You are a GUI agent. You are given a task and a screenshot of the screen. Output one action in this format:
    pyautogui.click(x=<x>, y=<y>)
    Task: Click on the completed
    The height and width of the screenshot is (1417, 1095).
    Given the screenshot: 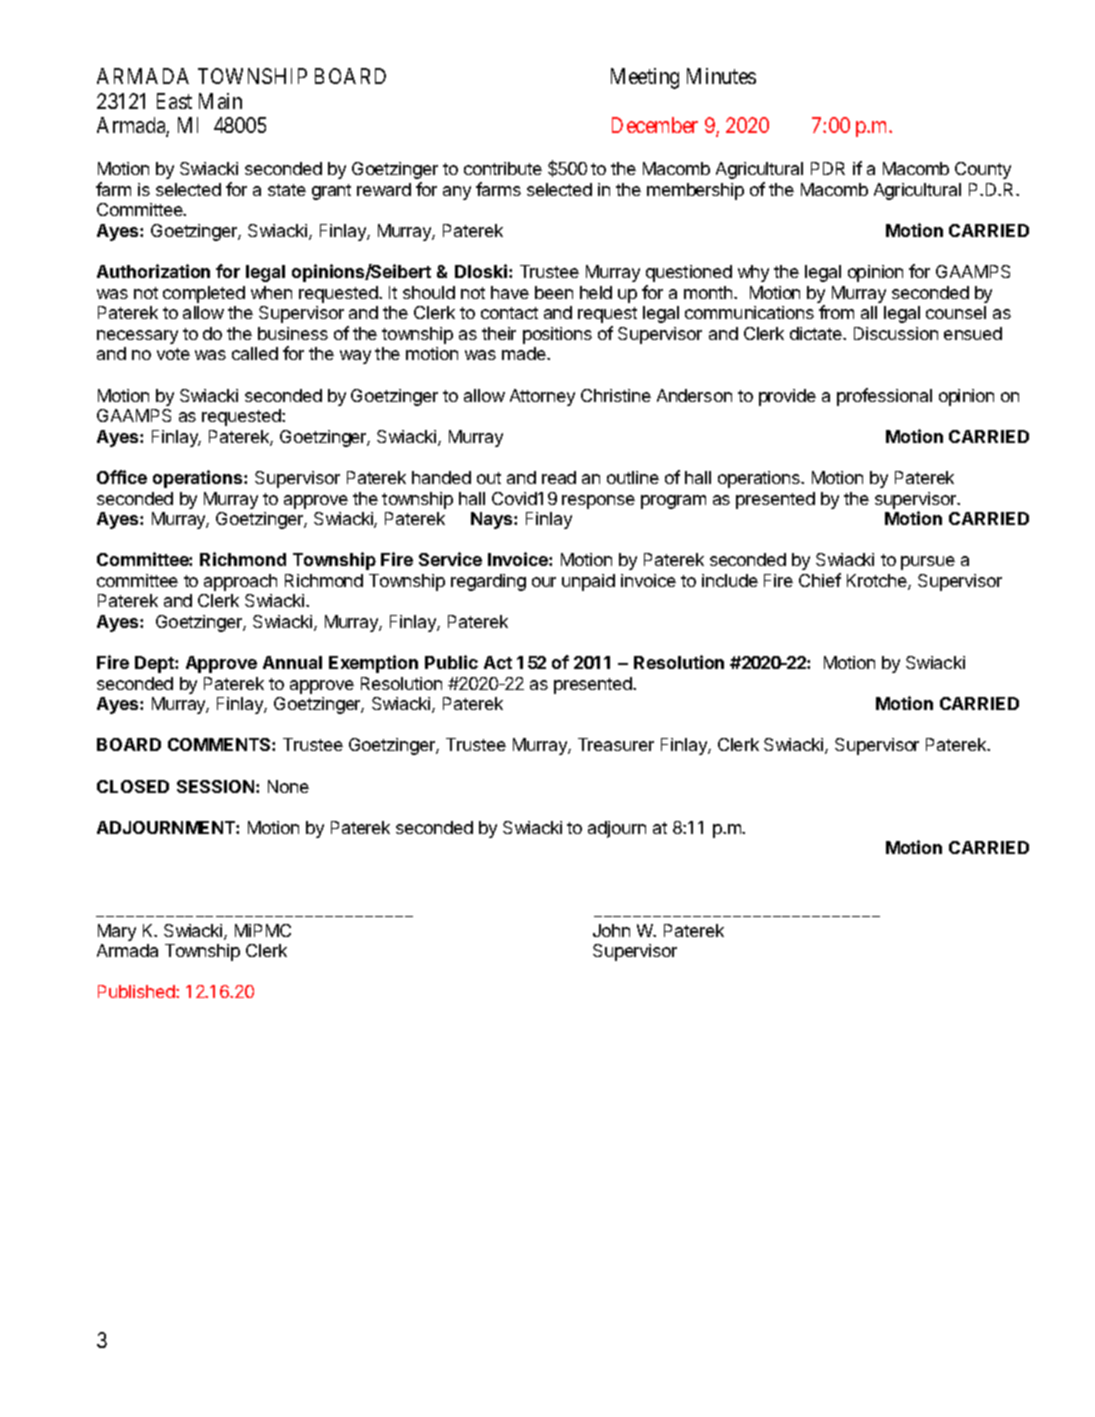 What is the action you would take?
    pyautogui.click(x=204, y=294)
